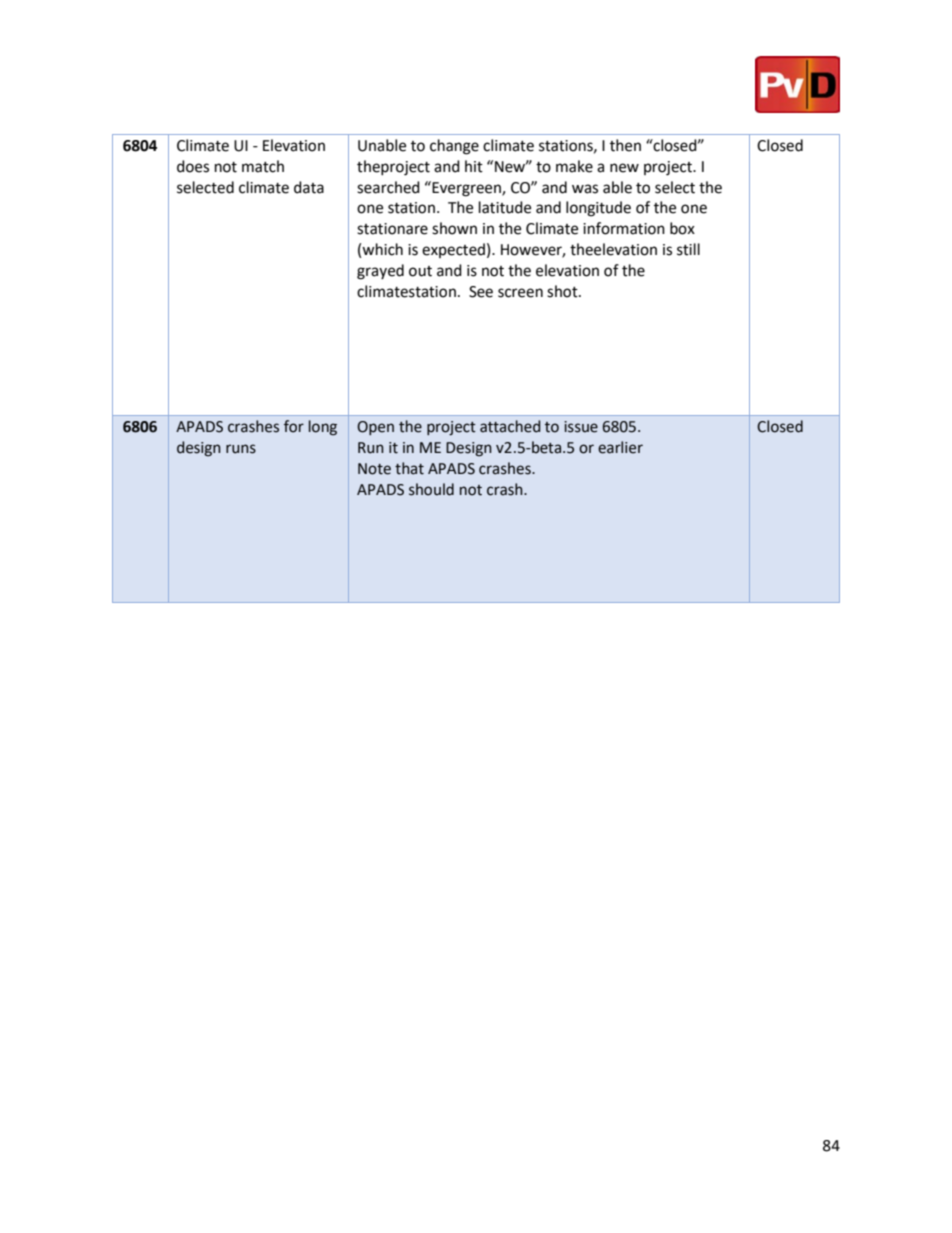 The width and height of the screenshot is (952, 1233). Describe the element at coordinates (510, 426) in the screenshot. I see `attached` at that location.
